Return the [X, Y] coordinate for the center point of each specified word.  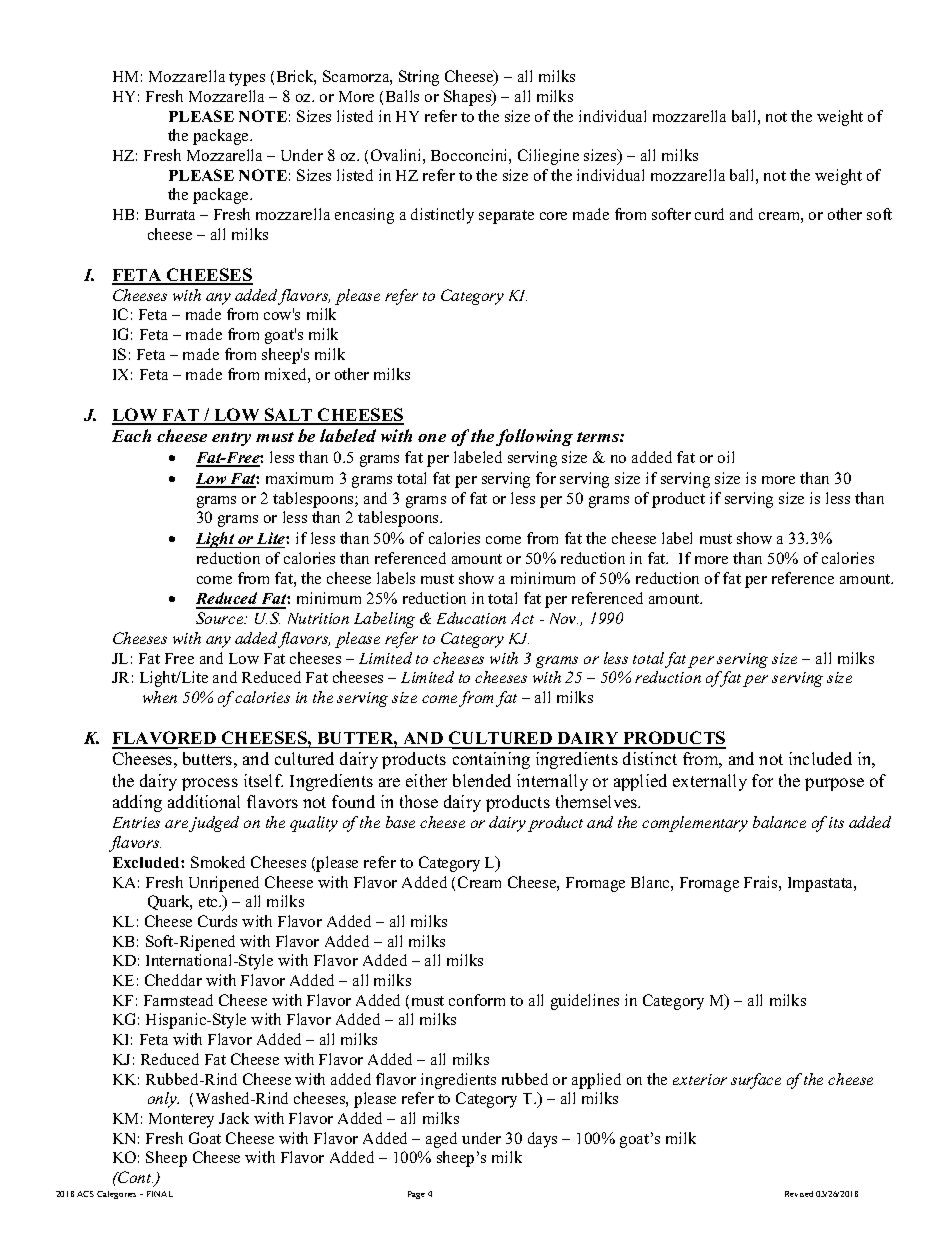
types [247, 79]
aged [441, 1140]
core [553, 216]
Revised [799, 1194]
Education [471, 618]
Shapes [469, 98]
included [820, 758]
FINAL [160, 1194]
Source [221, 618]
